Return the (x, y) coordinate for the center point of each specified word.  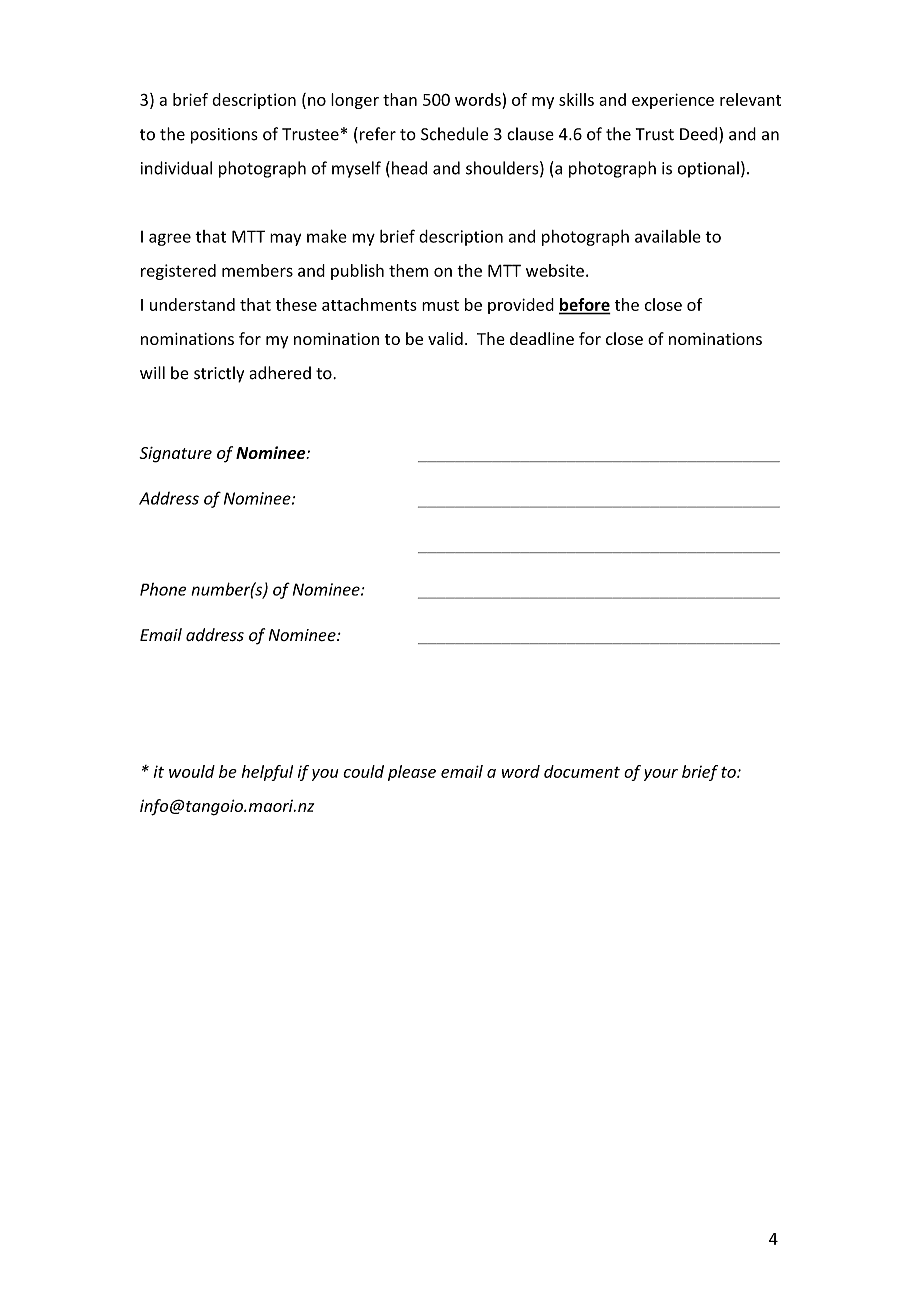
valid (445, 338)
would (192, 771)
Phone (163, 589)
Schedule (454, 134)
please (412, 773)
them (408, 270)
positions (224, 136)
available (668, 236)
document (582, 771)
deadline (542, 338)
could (363, 771)
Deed (698, 134)
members (257, 270)
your (661, 775)
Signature (175, 455)
